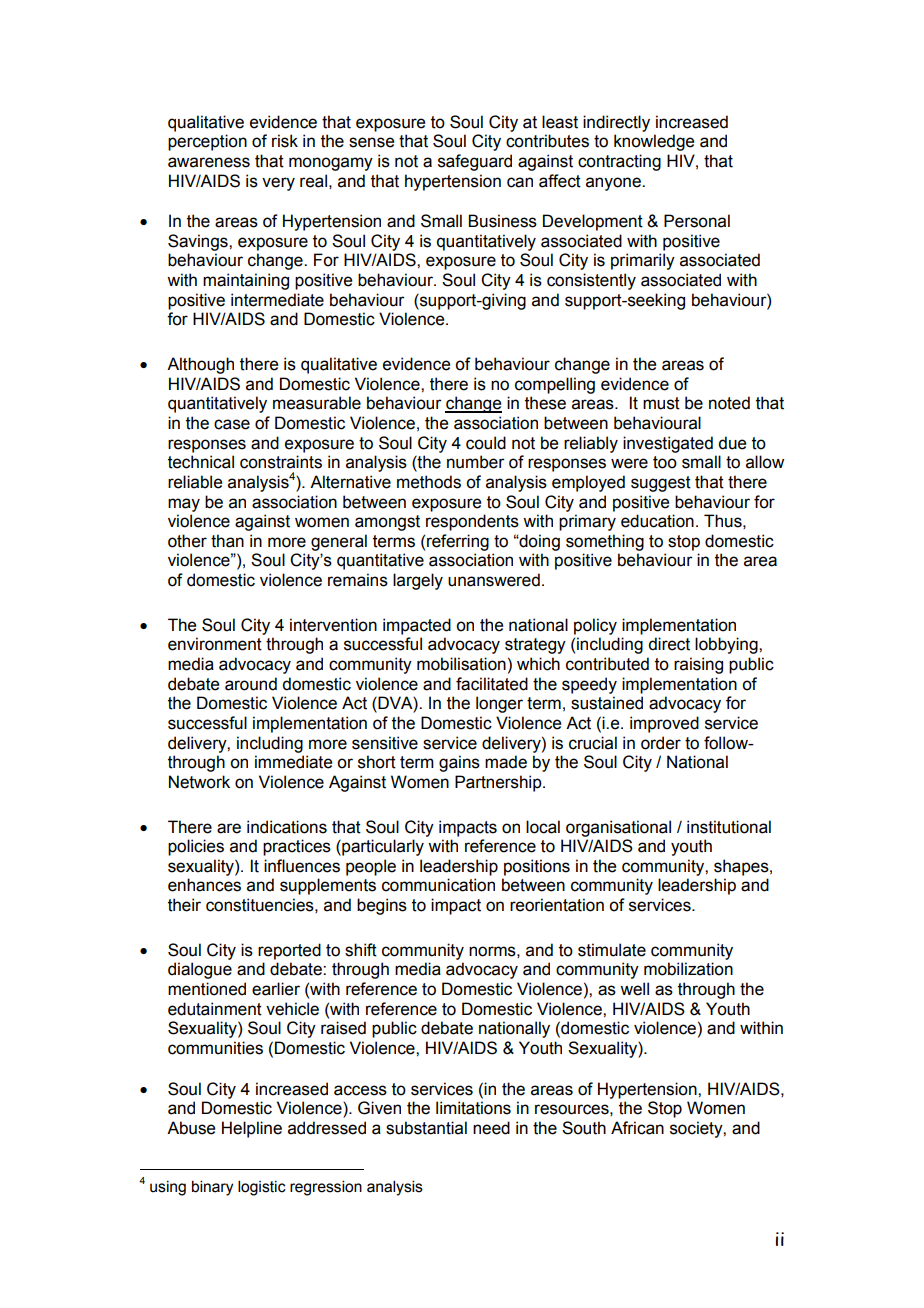 This screenshot has width=924, height=1308. Describe the element at coordinates (461, 664) in the screenshot. I see `mobilisation` at that location.
